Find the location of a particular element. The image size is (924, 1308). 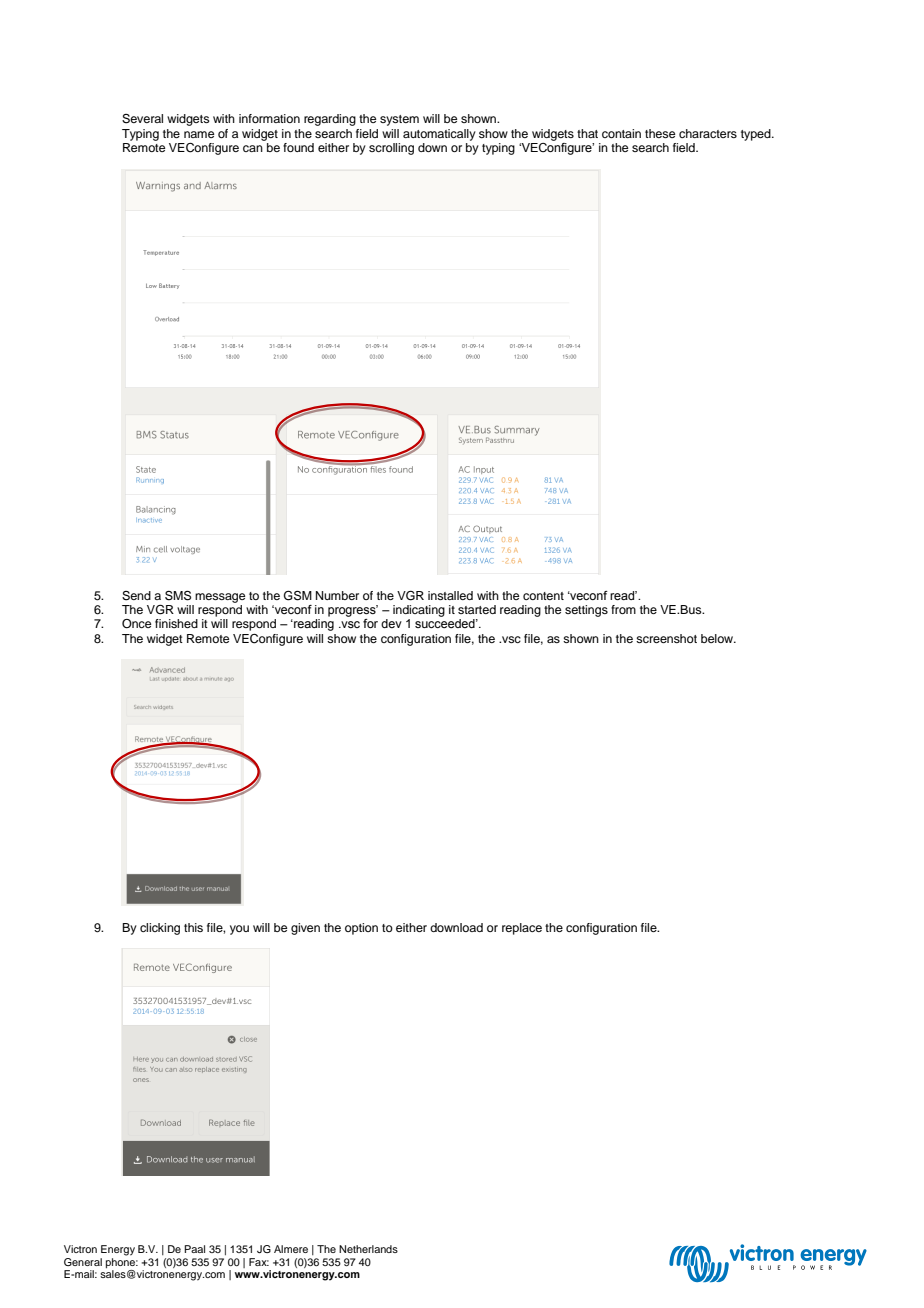

from is located at coordinates (623, 609).
